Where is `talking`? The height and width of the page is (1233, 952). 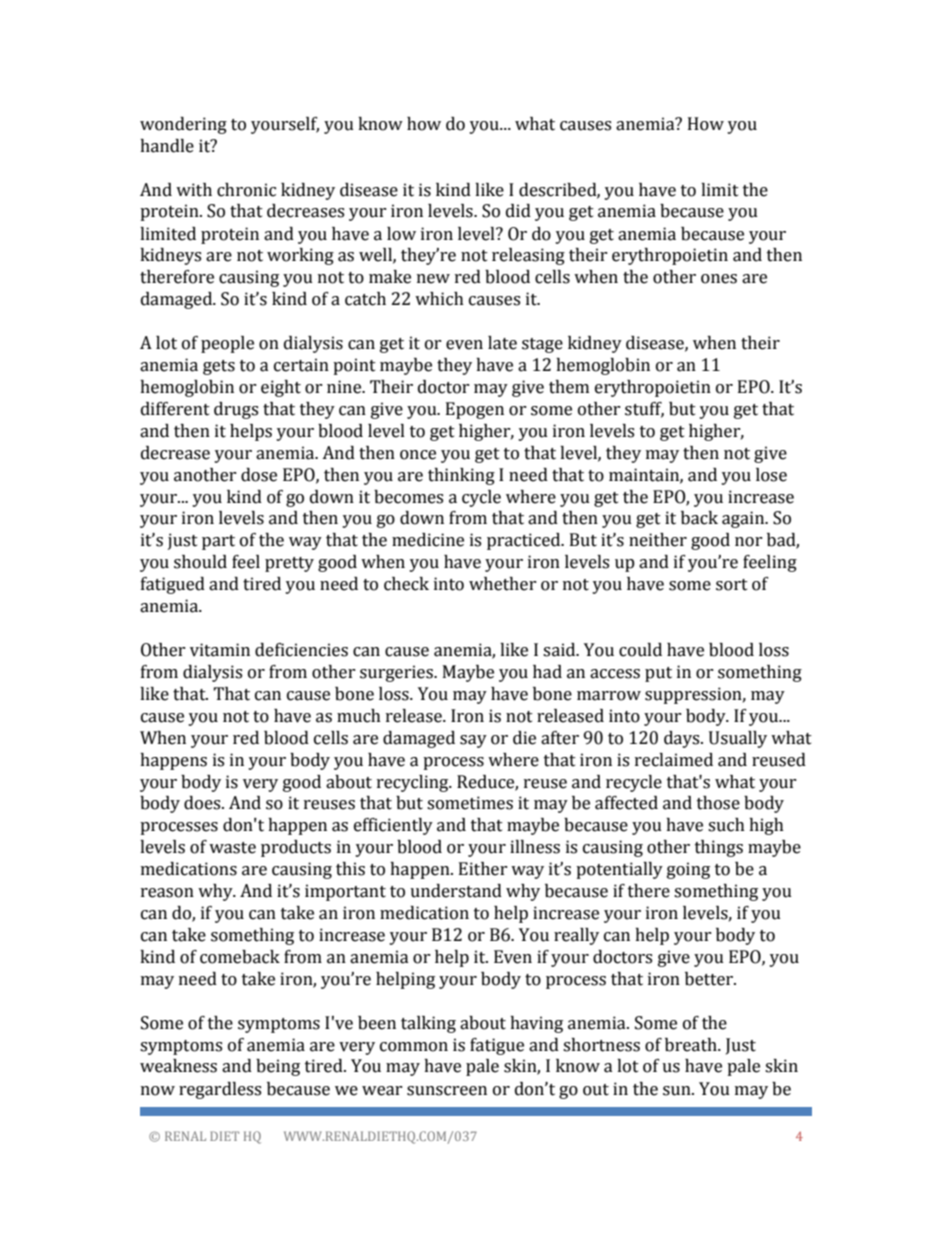 talking is located at coordinates (428, 1024).
